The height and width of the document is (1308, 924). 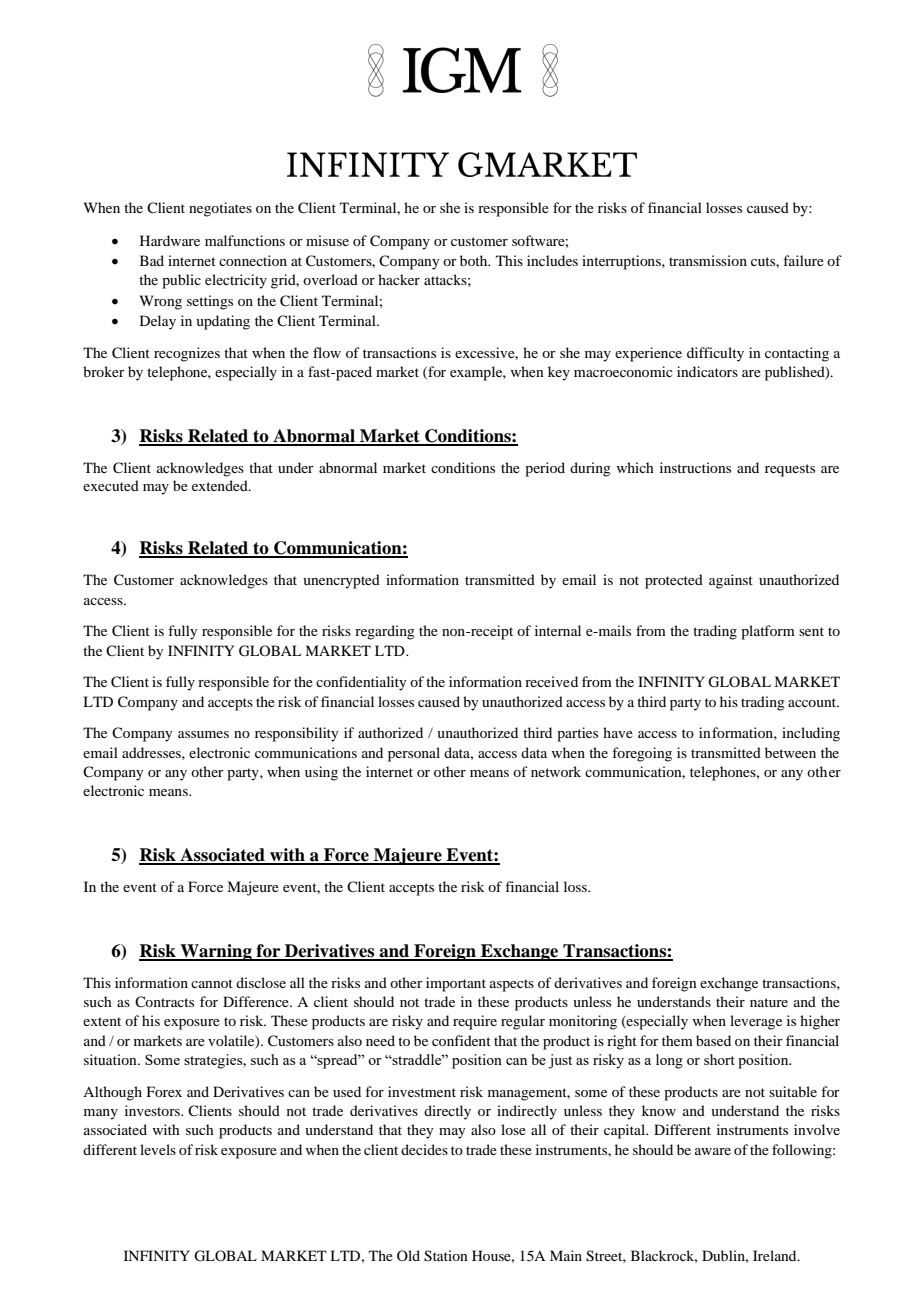 What do you see at coordinates (475, 260) in the document?
I see `both` at bounding box center [475, 260].
